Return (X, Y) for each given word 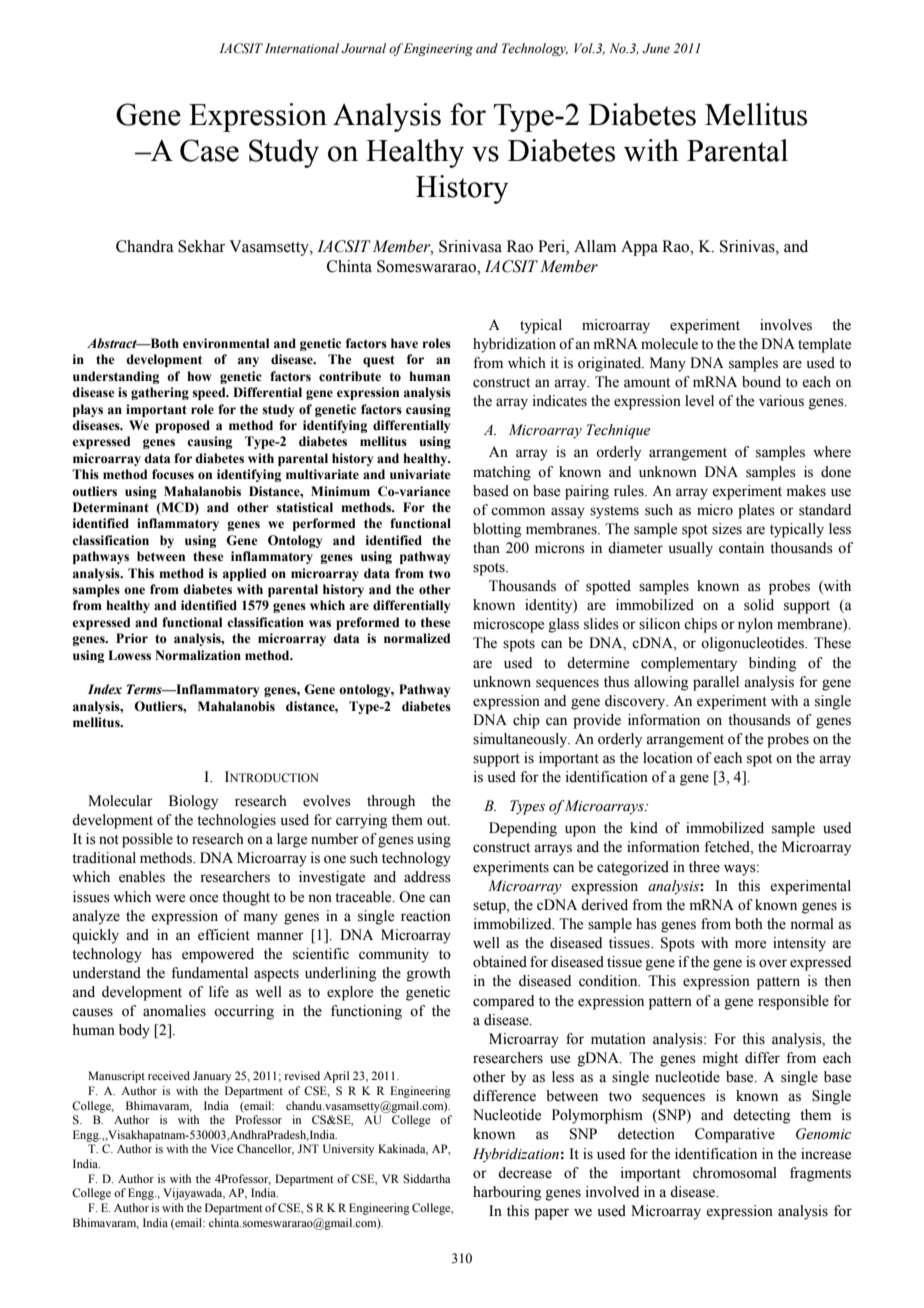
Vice (222, 1148)
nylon (755, 625)
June (656, 48)
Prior (132, 638)
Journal (364, 48)
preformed (367, 623)
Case (209, 150)
